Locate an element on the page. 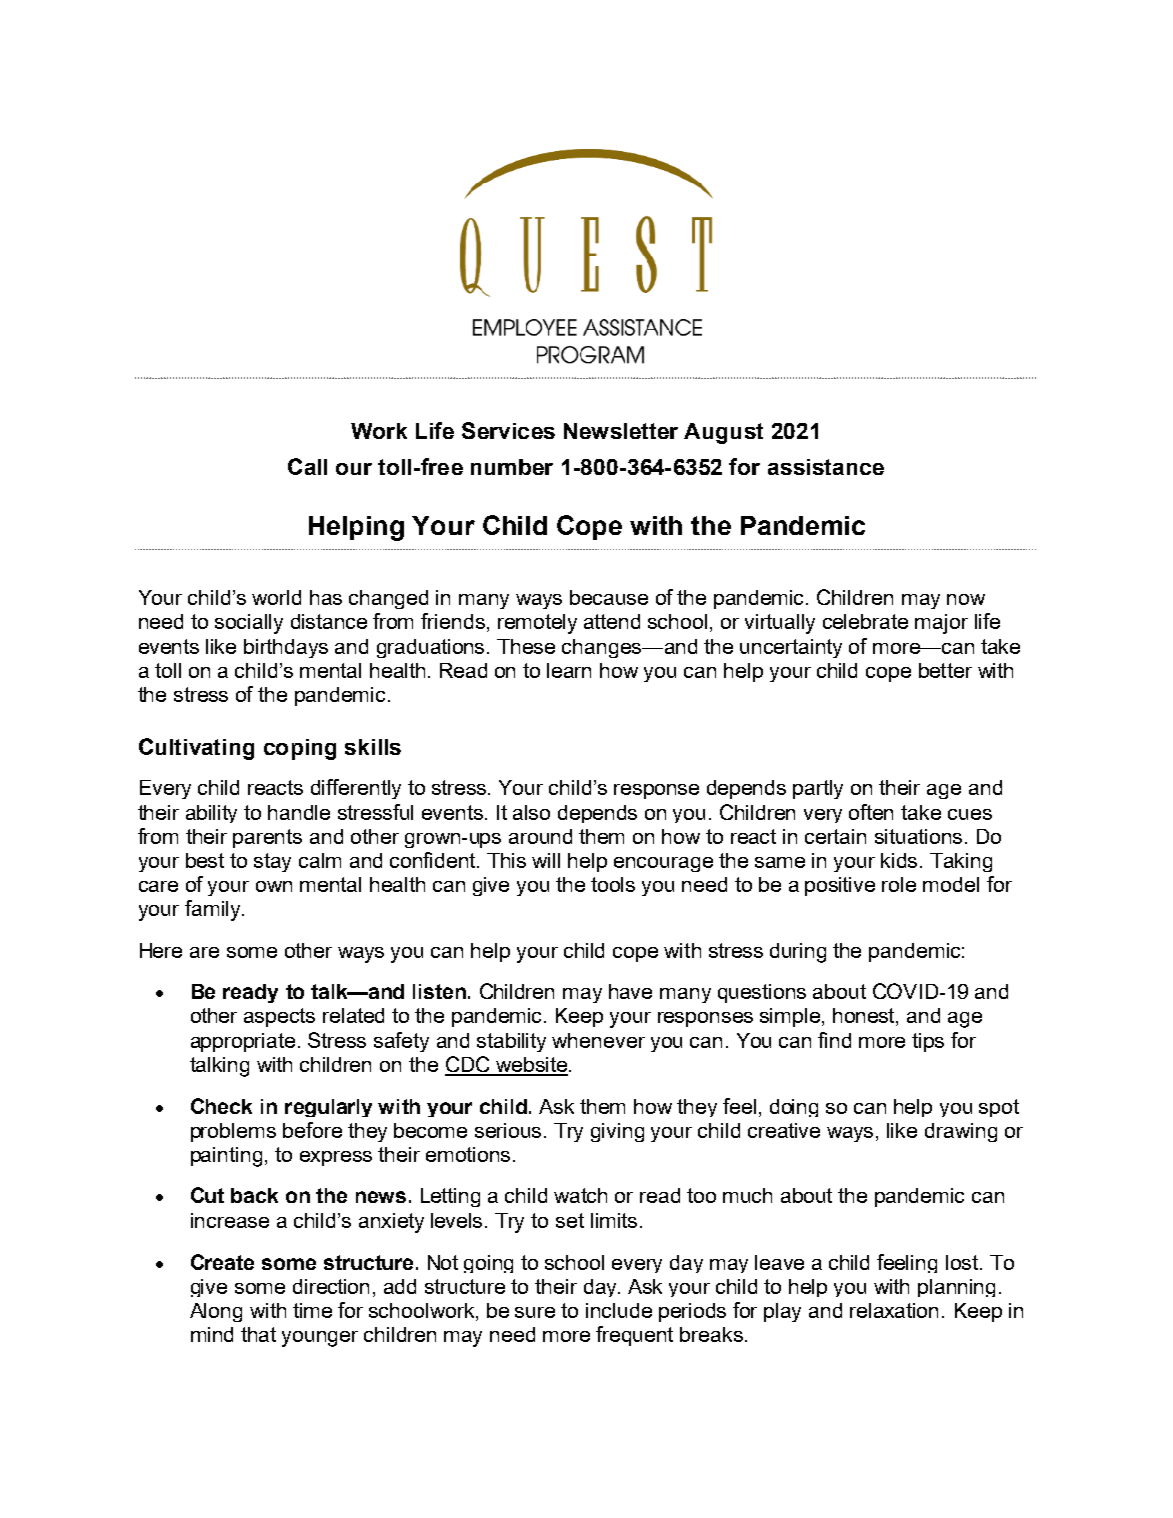 This page has height=1518, width=1173. include is located at coordinates (619, 1310).
